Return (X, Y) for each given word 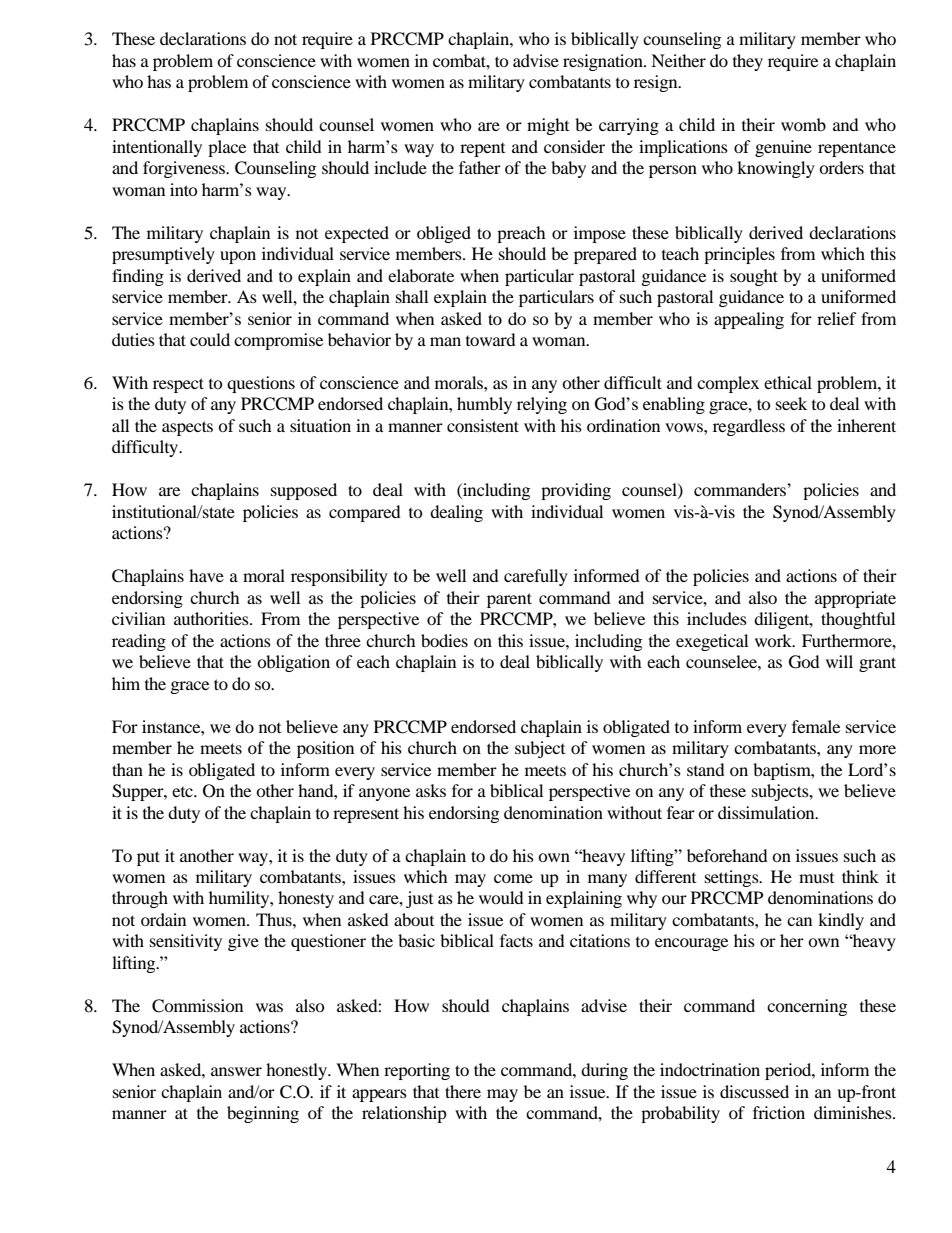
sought (754, 277)
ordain (163, 919)
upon (238, 257)
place (227, 148)
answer (236, 1071)
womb (803, 124)
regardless (749, 427)
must (816, 878)
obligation (293, 663)
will (839, 661)
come (513, 878)
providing (576, 491)
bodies (444, 640)
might (548, 126)
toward (491, 339)
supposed (304, 491)
